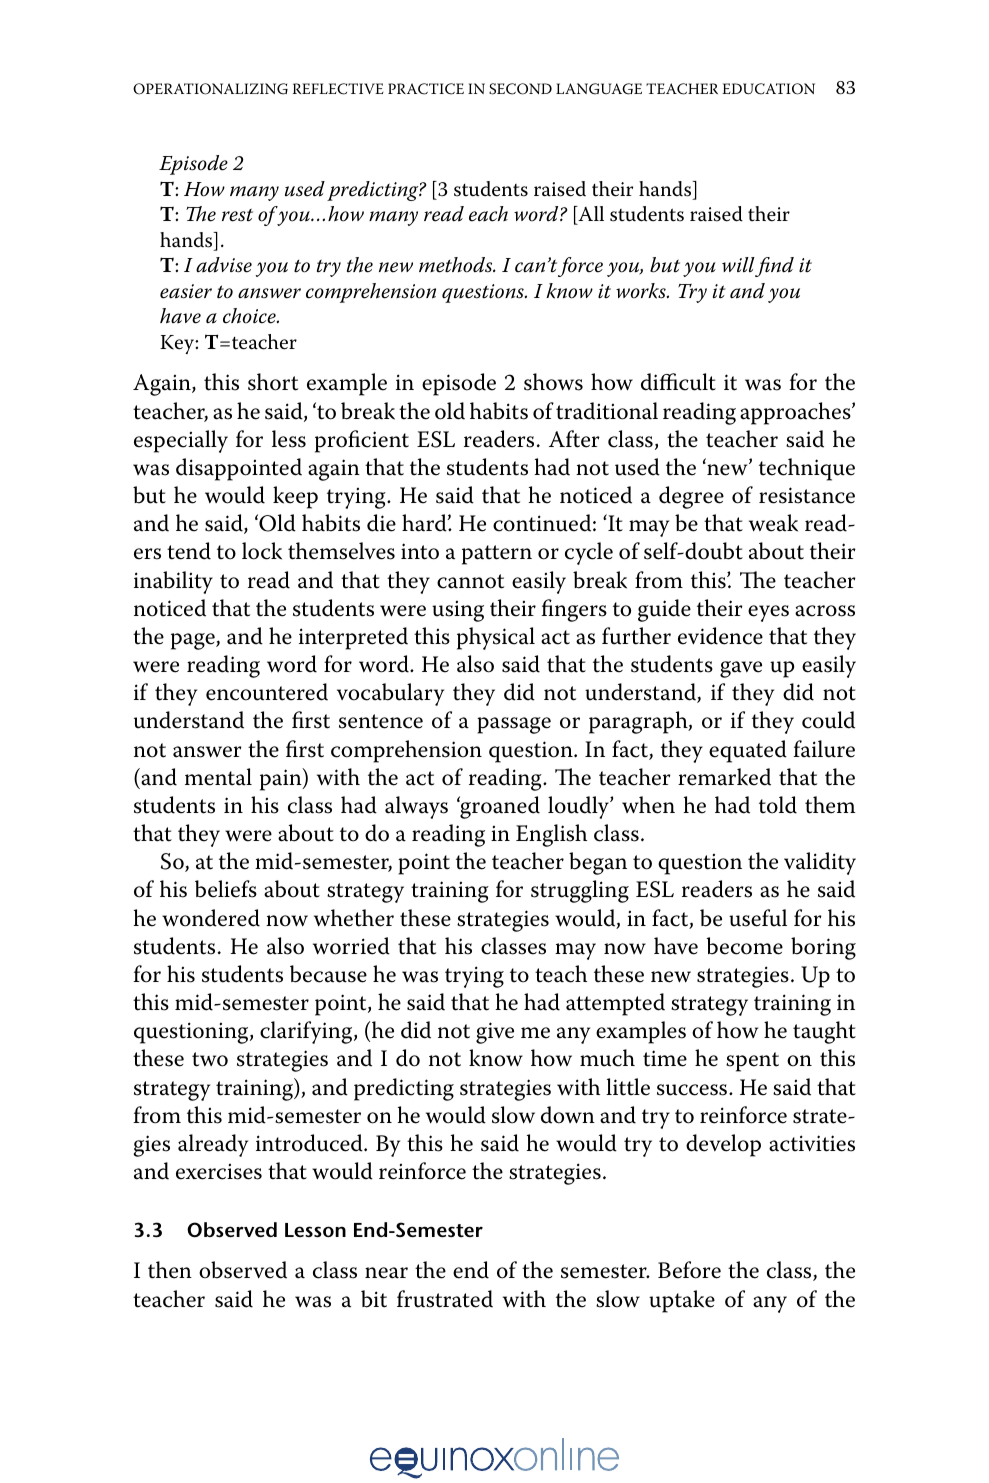 The image size is (989, 1483). I want to click on SECOND, so click(520, 89).
